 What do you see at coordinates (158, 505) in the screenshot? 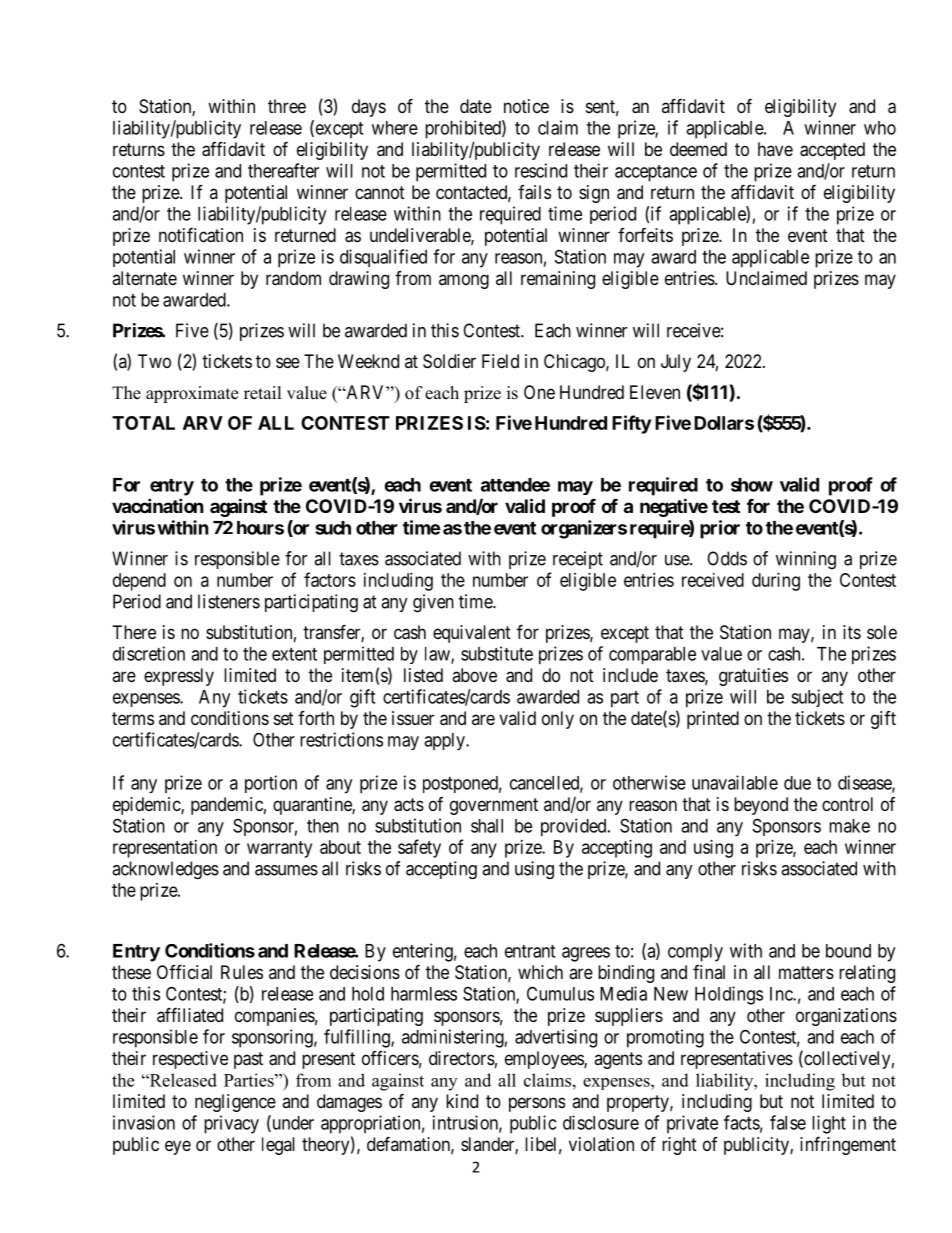
I see `vaccination` at bounding box center [158, 505].
